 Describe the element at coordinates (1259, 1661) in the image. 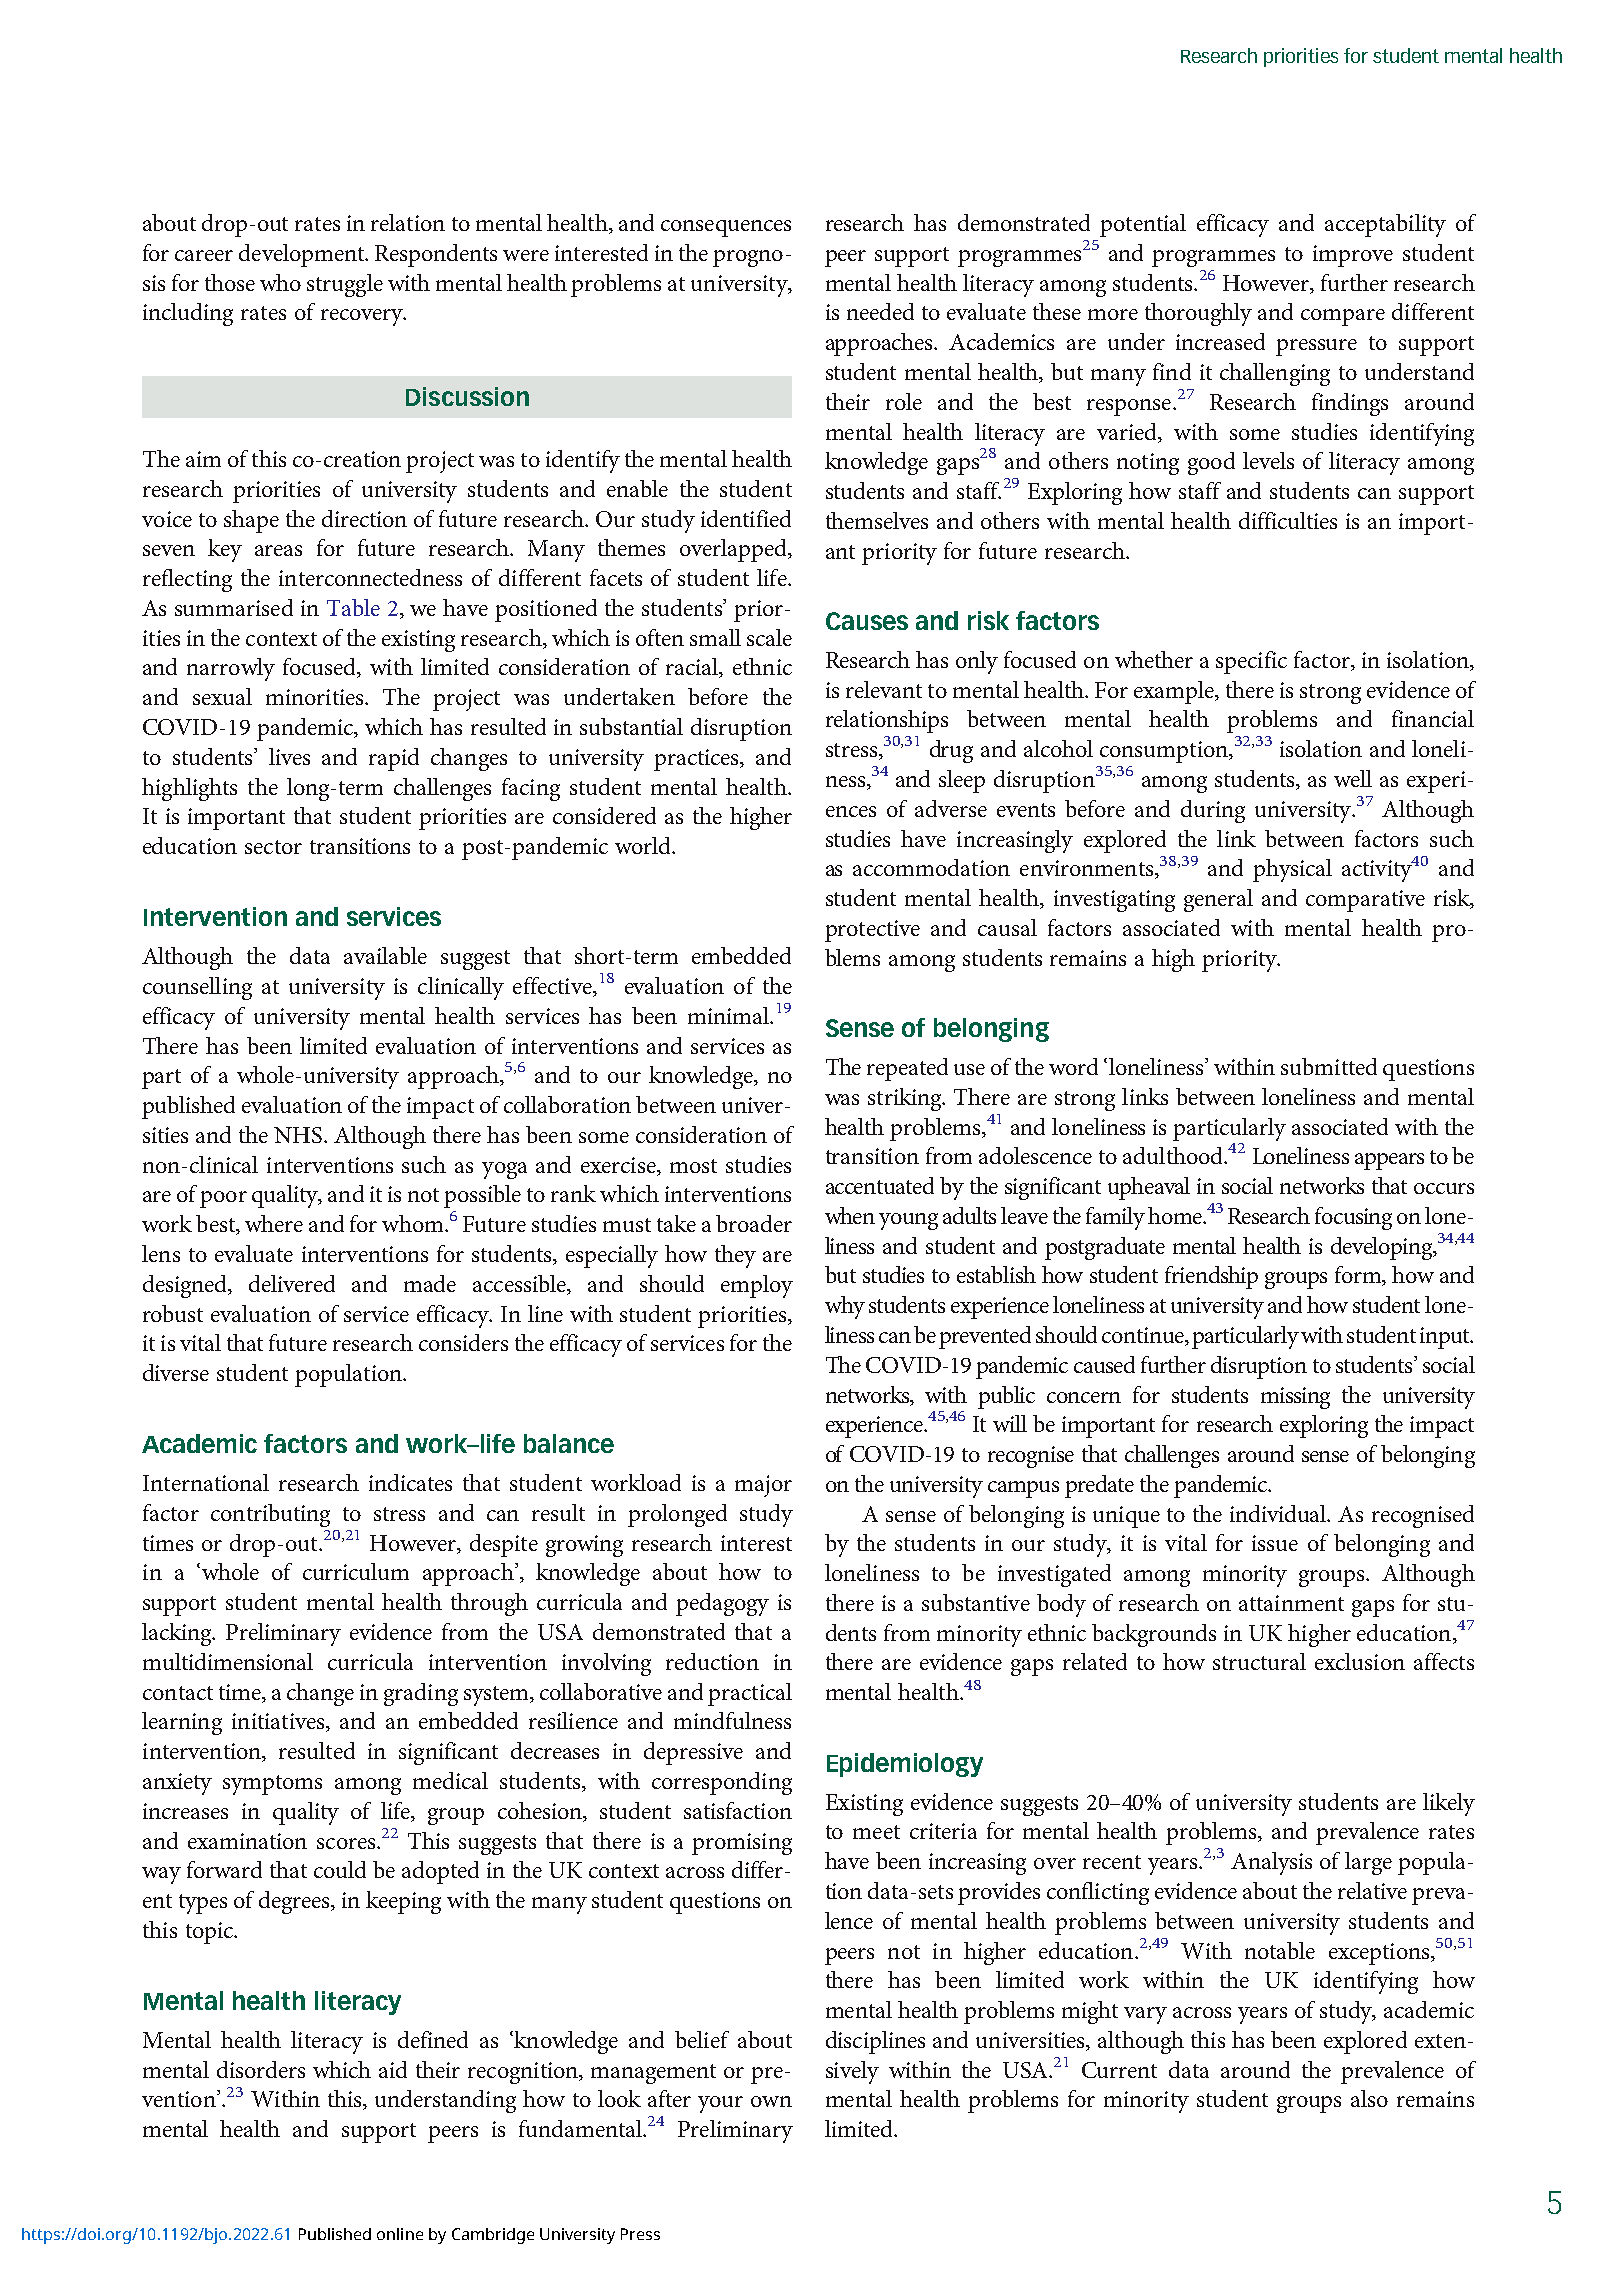

I see `structural` at that location.
